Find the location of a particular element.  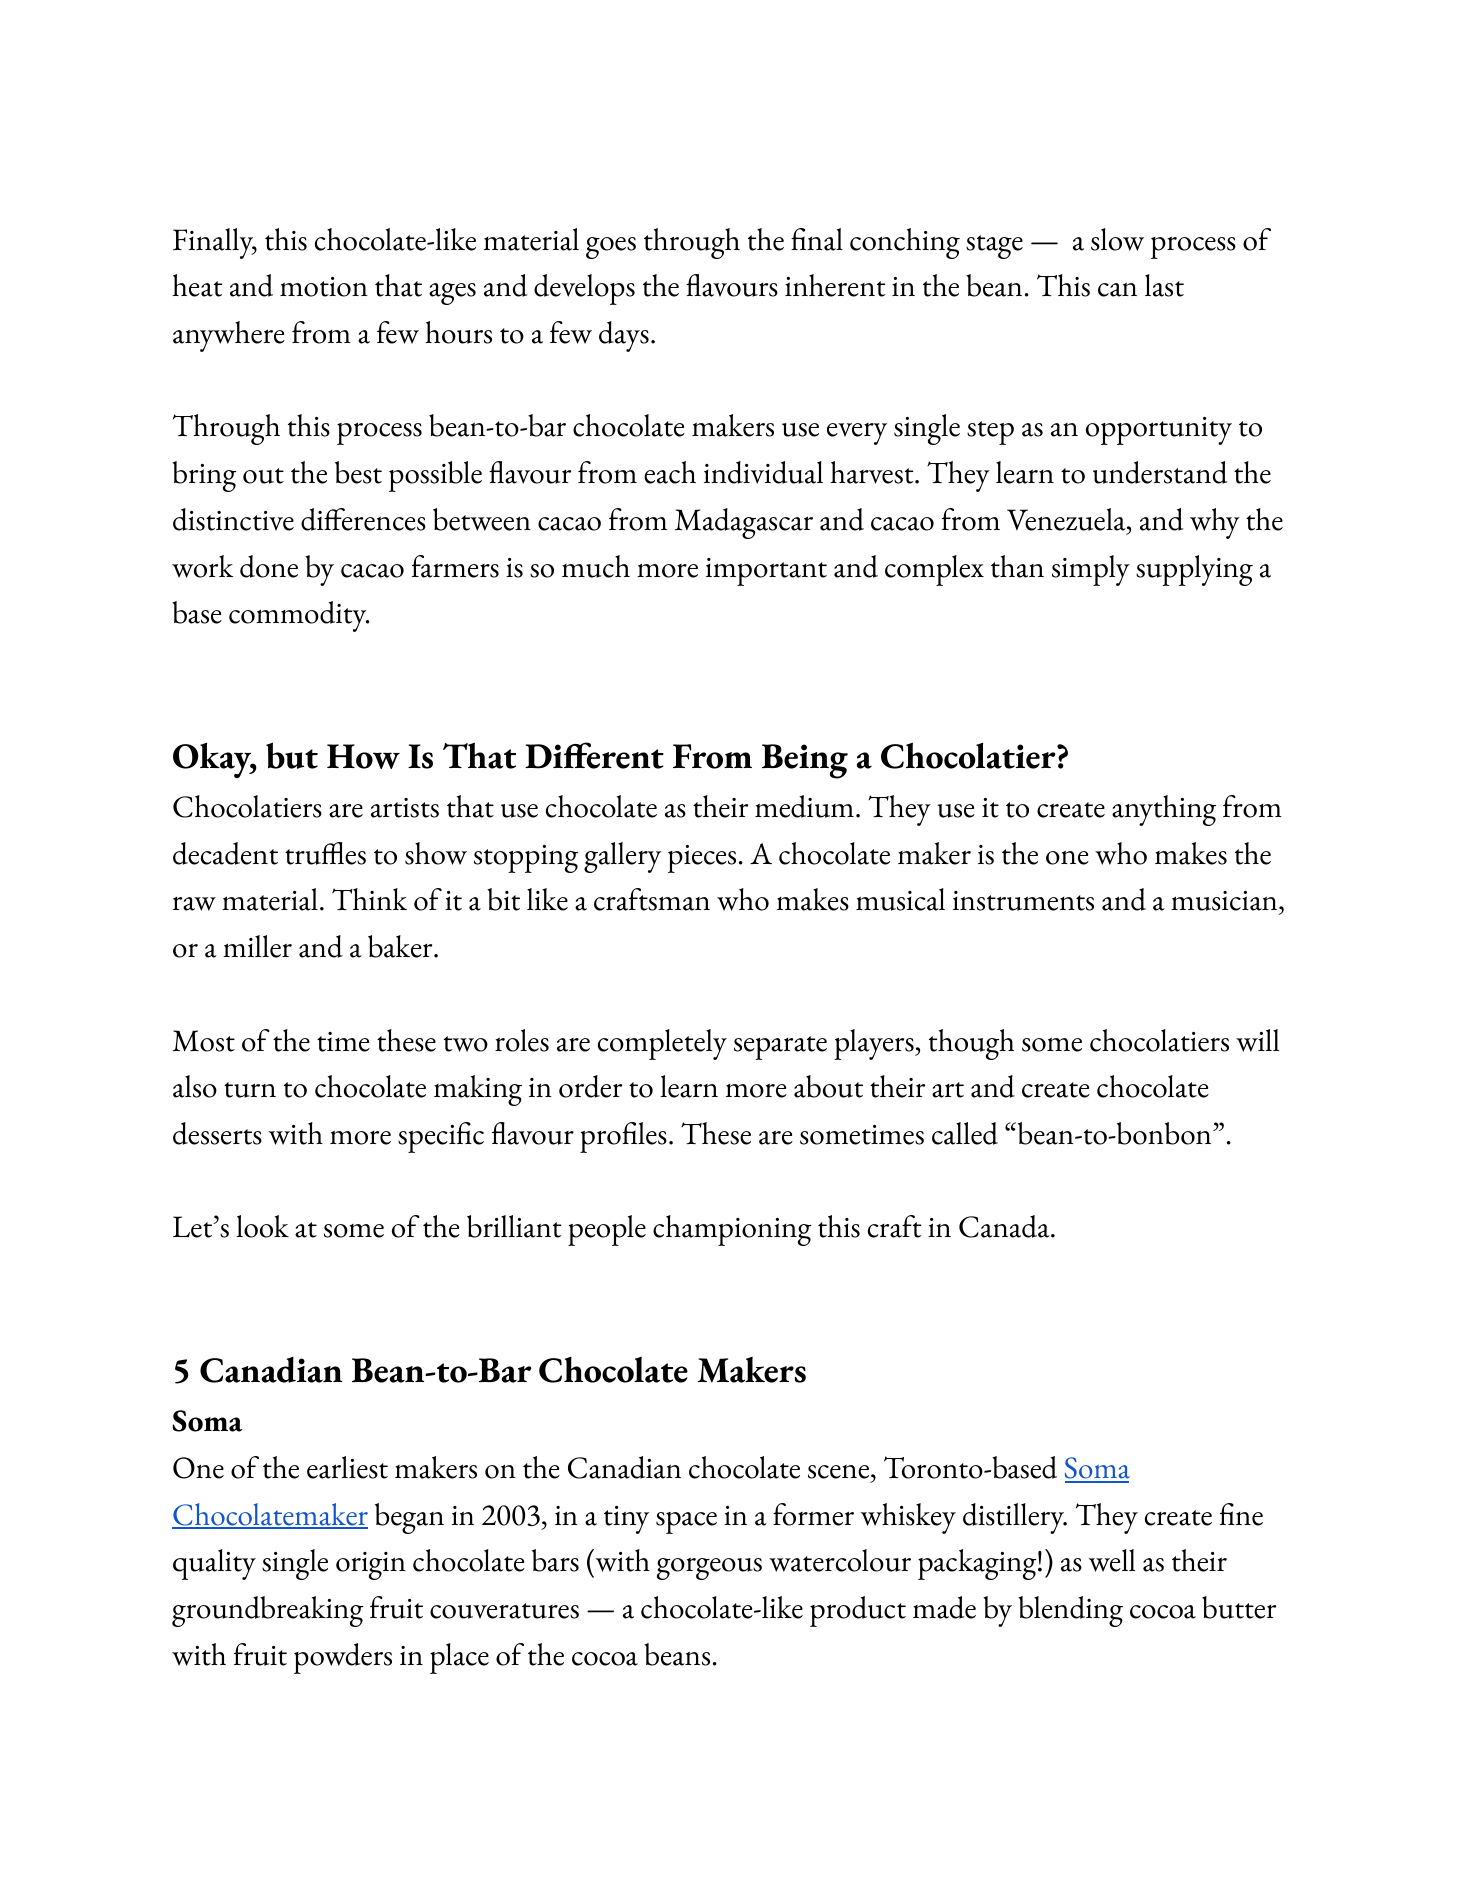

look is located at coordinates (262, 1226).
